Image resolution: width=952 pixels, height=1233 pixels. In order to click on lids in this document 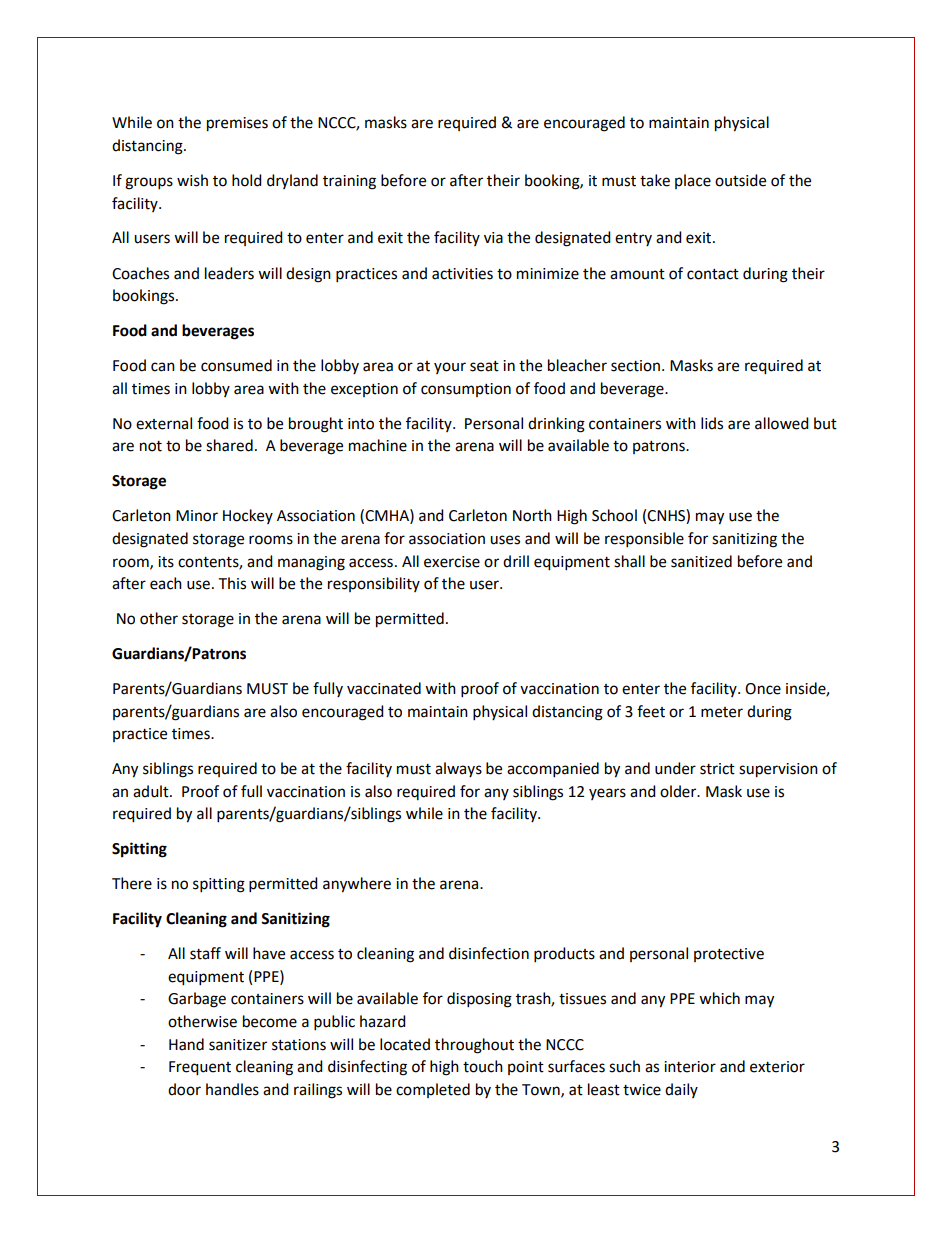, I will do `click(712, 423)`.
